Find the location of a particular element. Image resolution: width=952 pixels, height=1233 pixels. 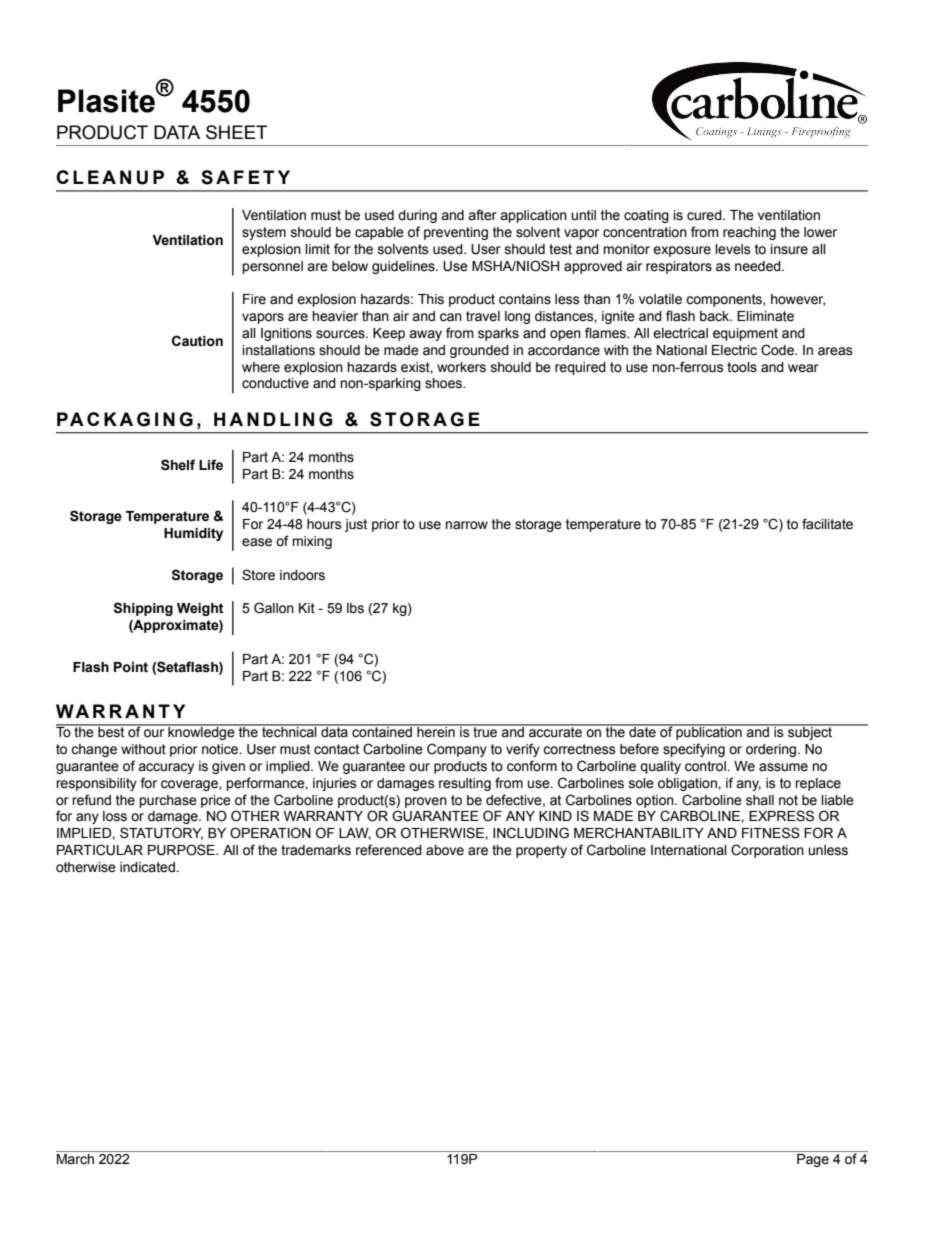

cured is located at coordinates (705, 215).
